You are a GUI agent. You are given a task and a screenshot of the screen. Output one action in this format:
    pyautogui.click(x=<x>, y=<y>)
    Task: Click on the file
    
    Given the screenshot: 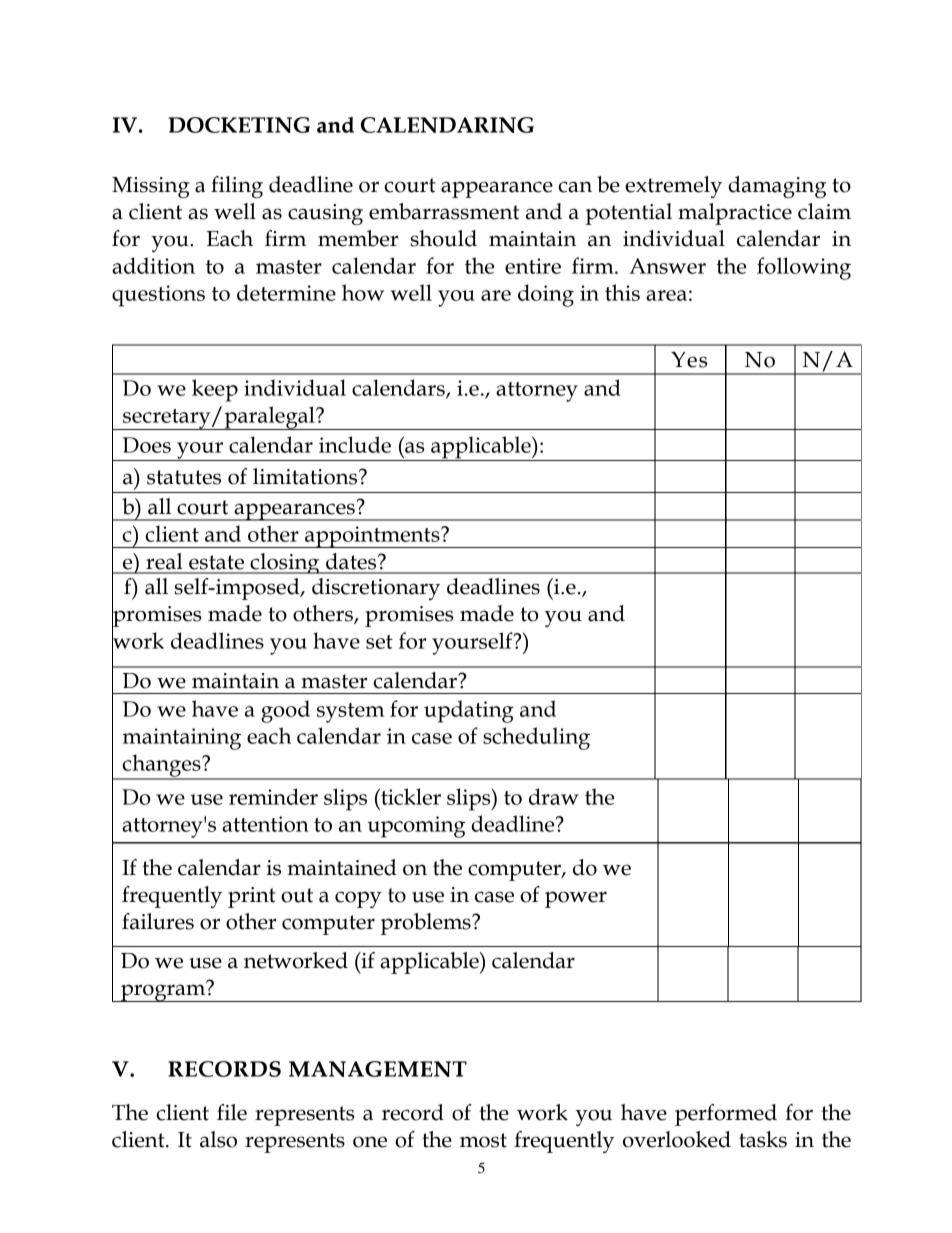 What is the action you would take?
    pyautogui.click(x=232, y=1112)
